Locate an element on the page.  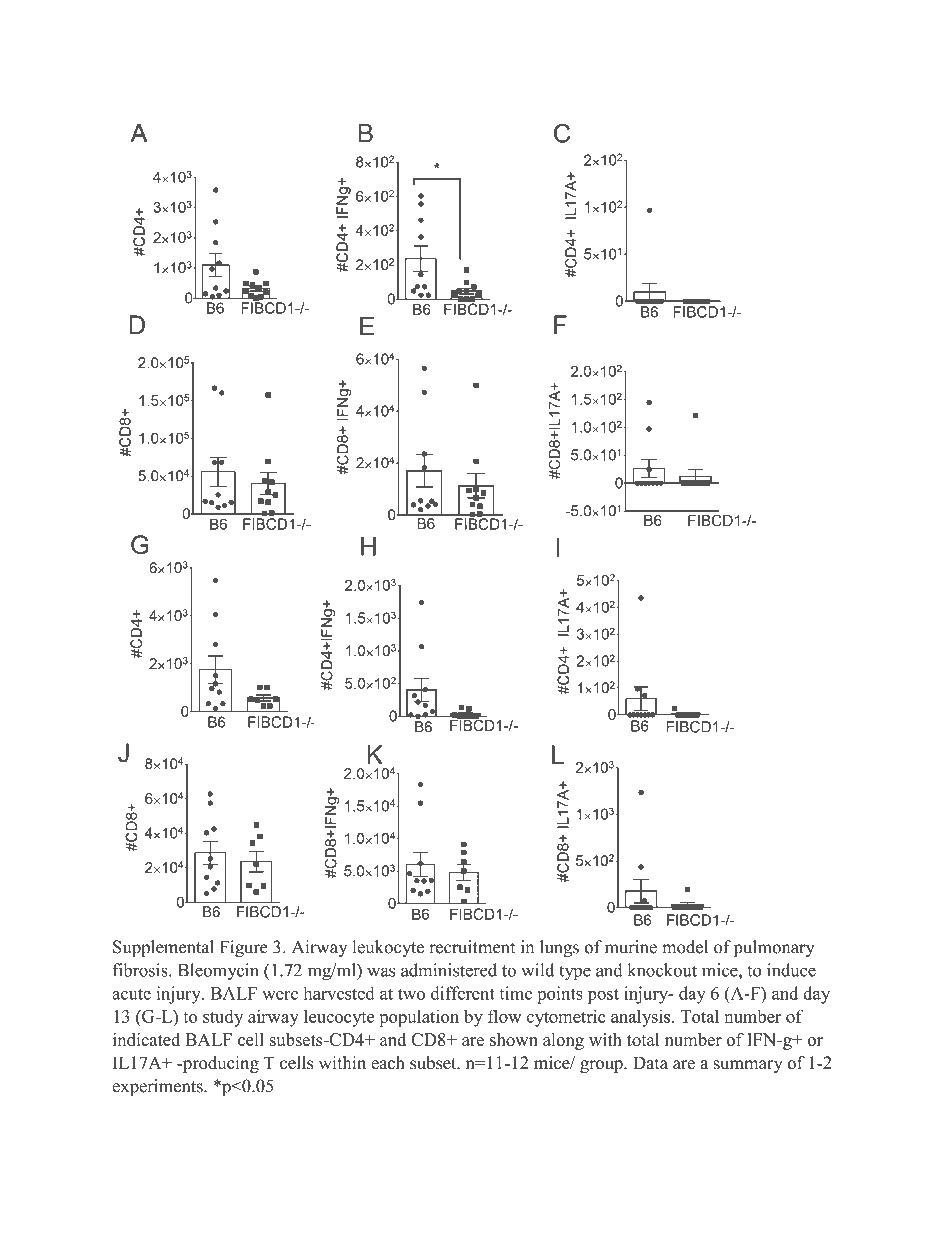
experiments is located at coordinates (158, 1087).
